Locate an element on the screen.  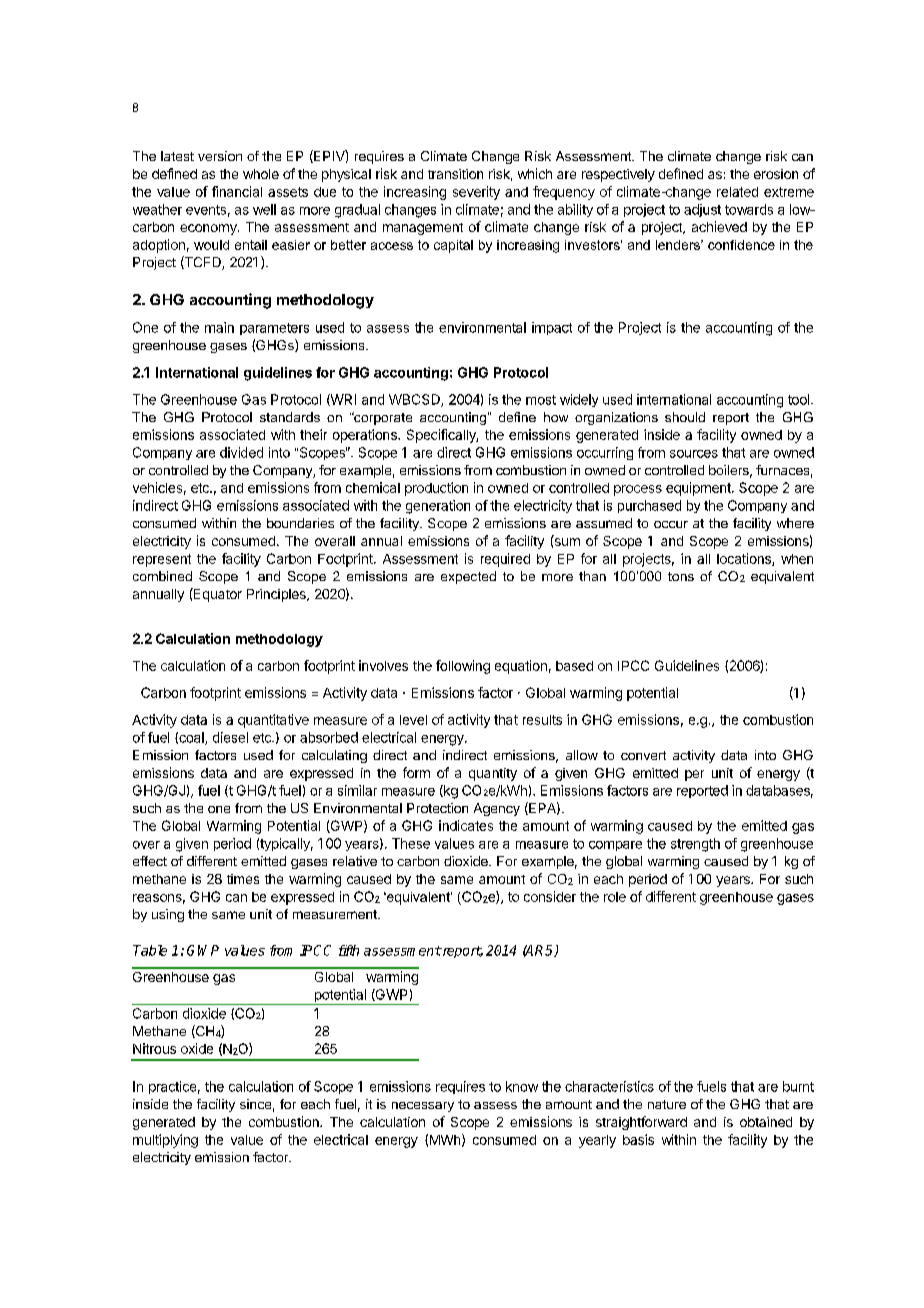
indicates is located at coordinates (466, 825).
